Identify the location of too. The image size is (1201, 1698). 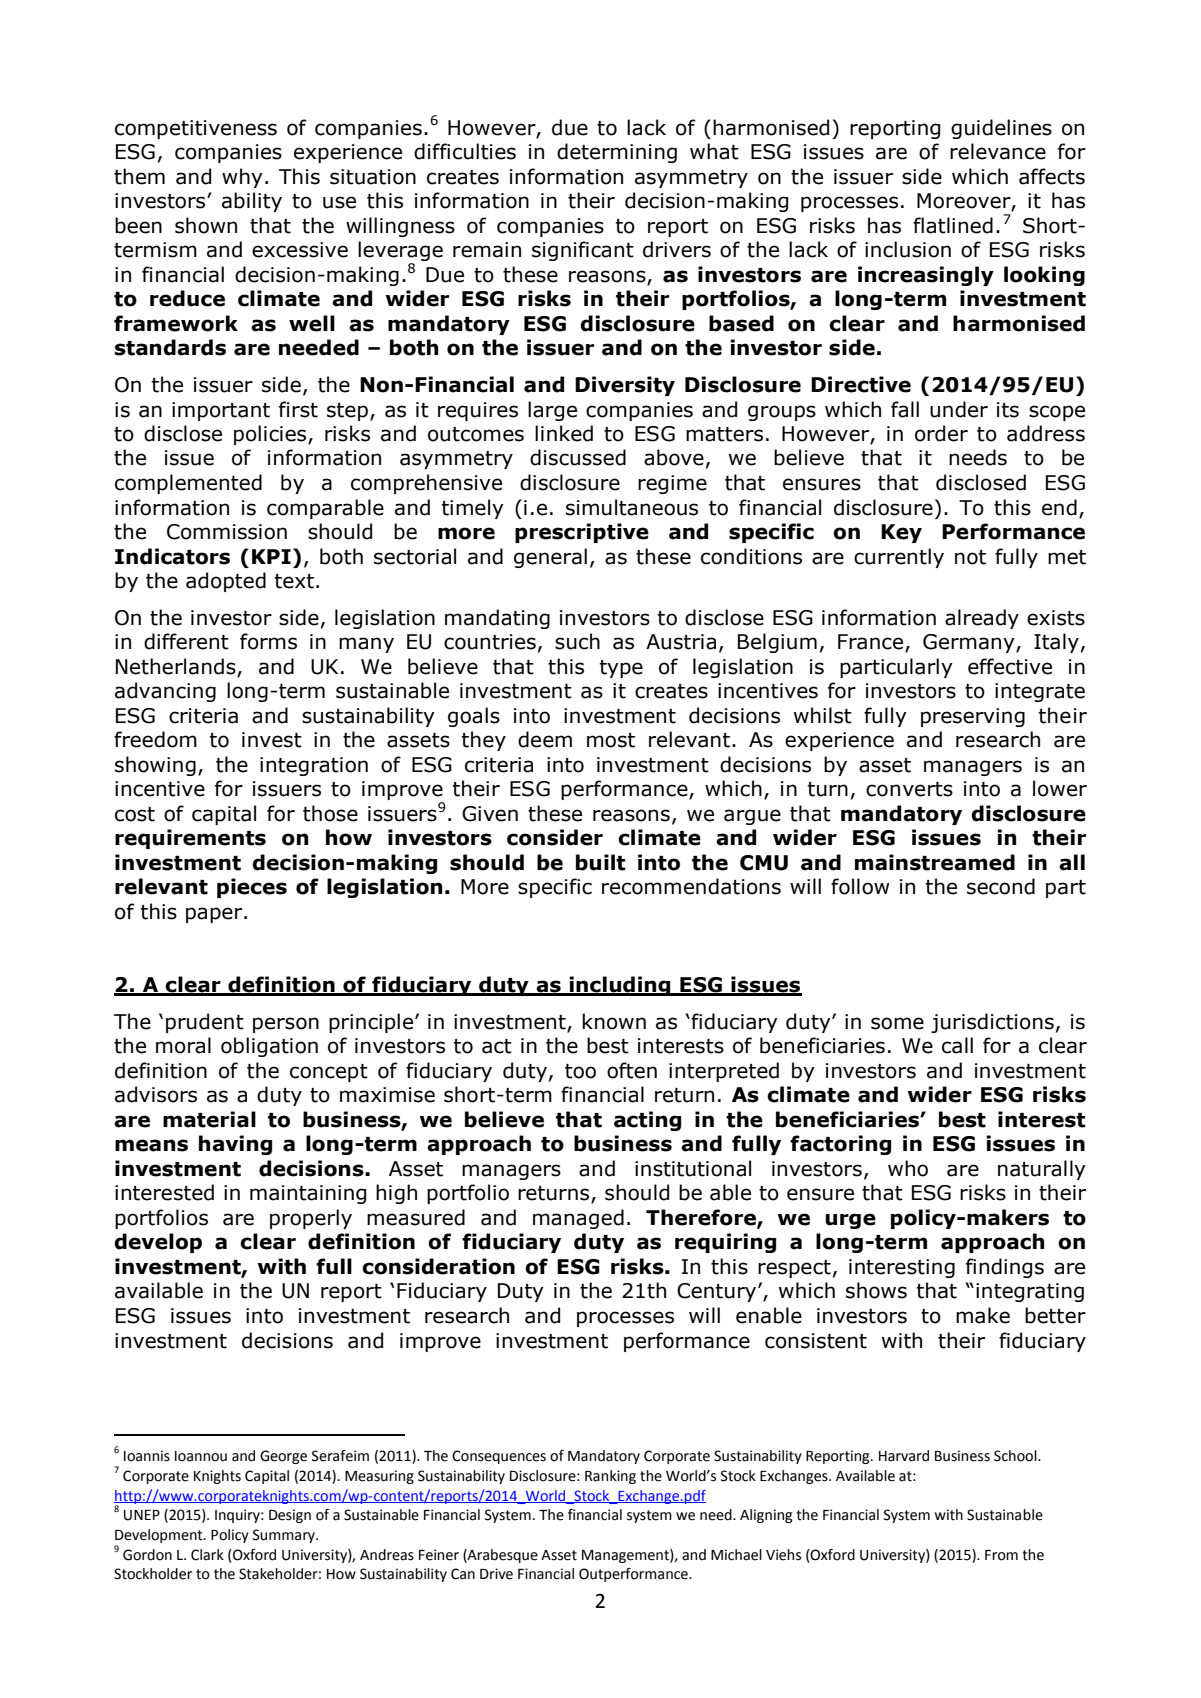
(580, 1071).
